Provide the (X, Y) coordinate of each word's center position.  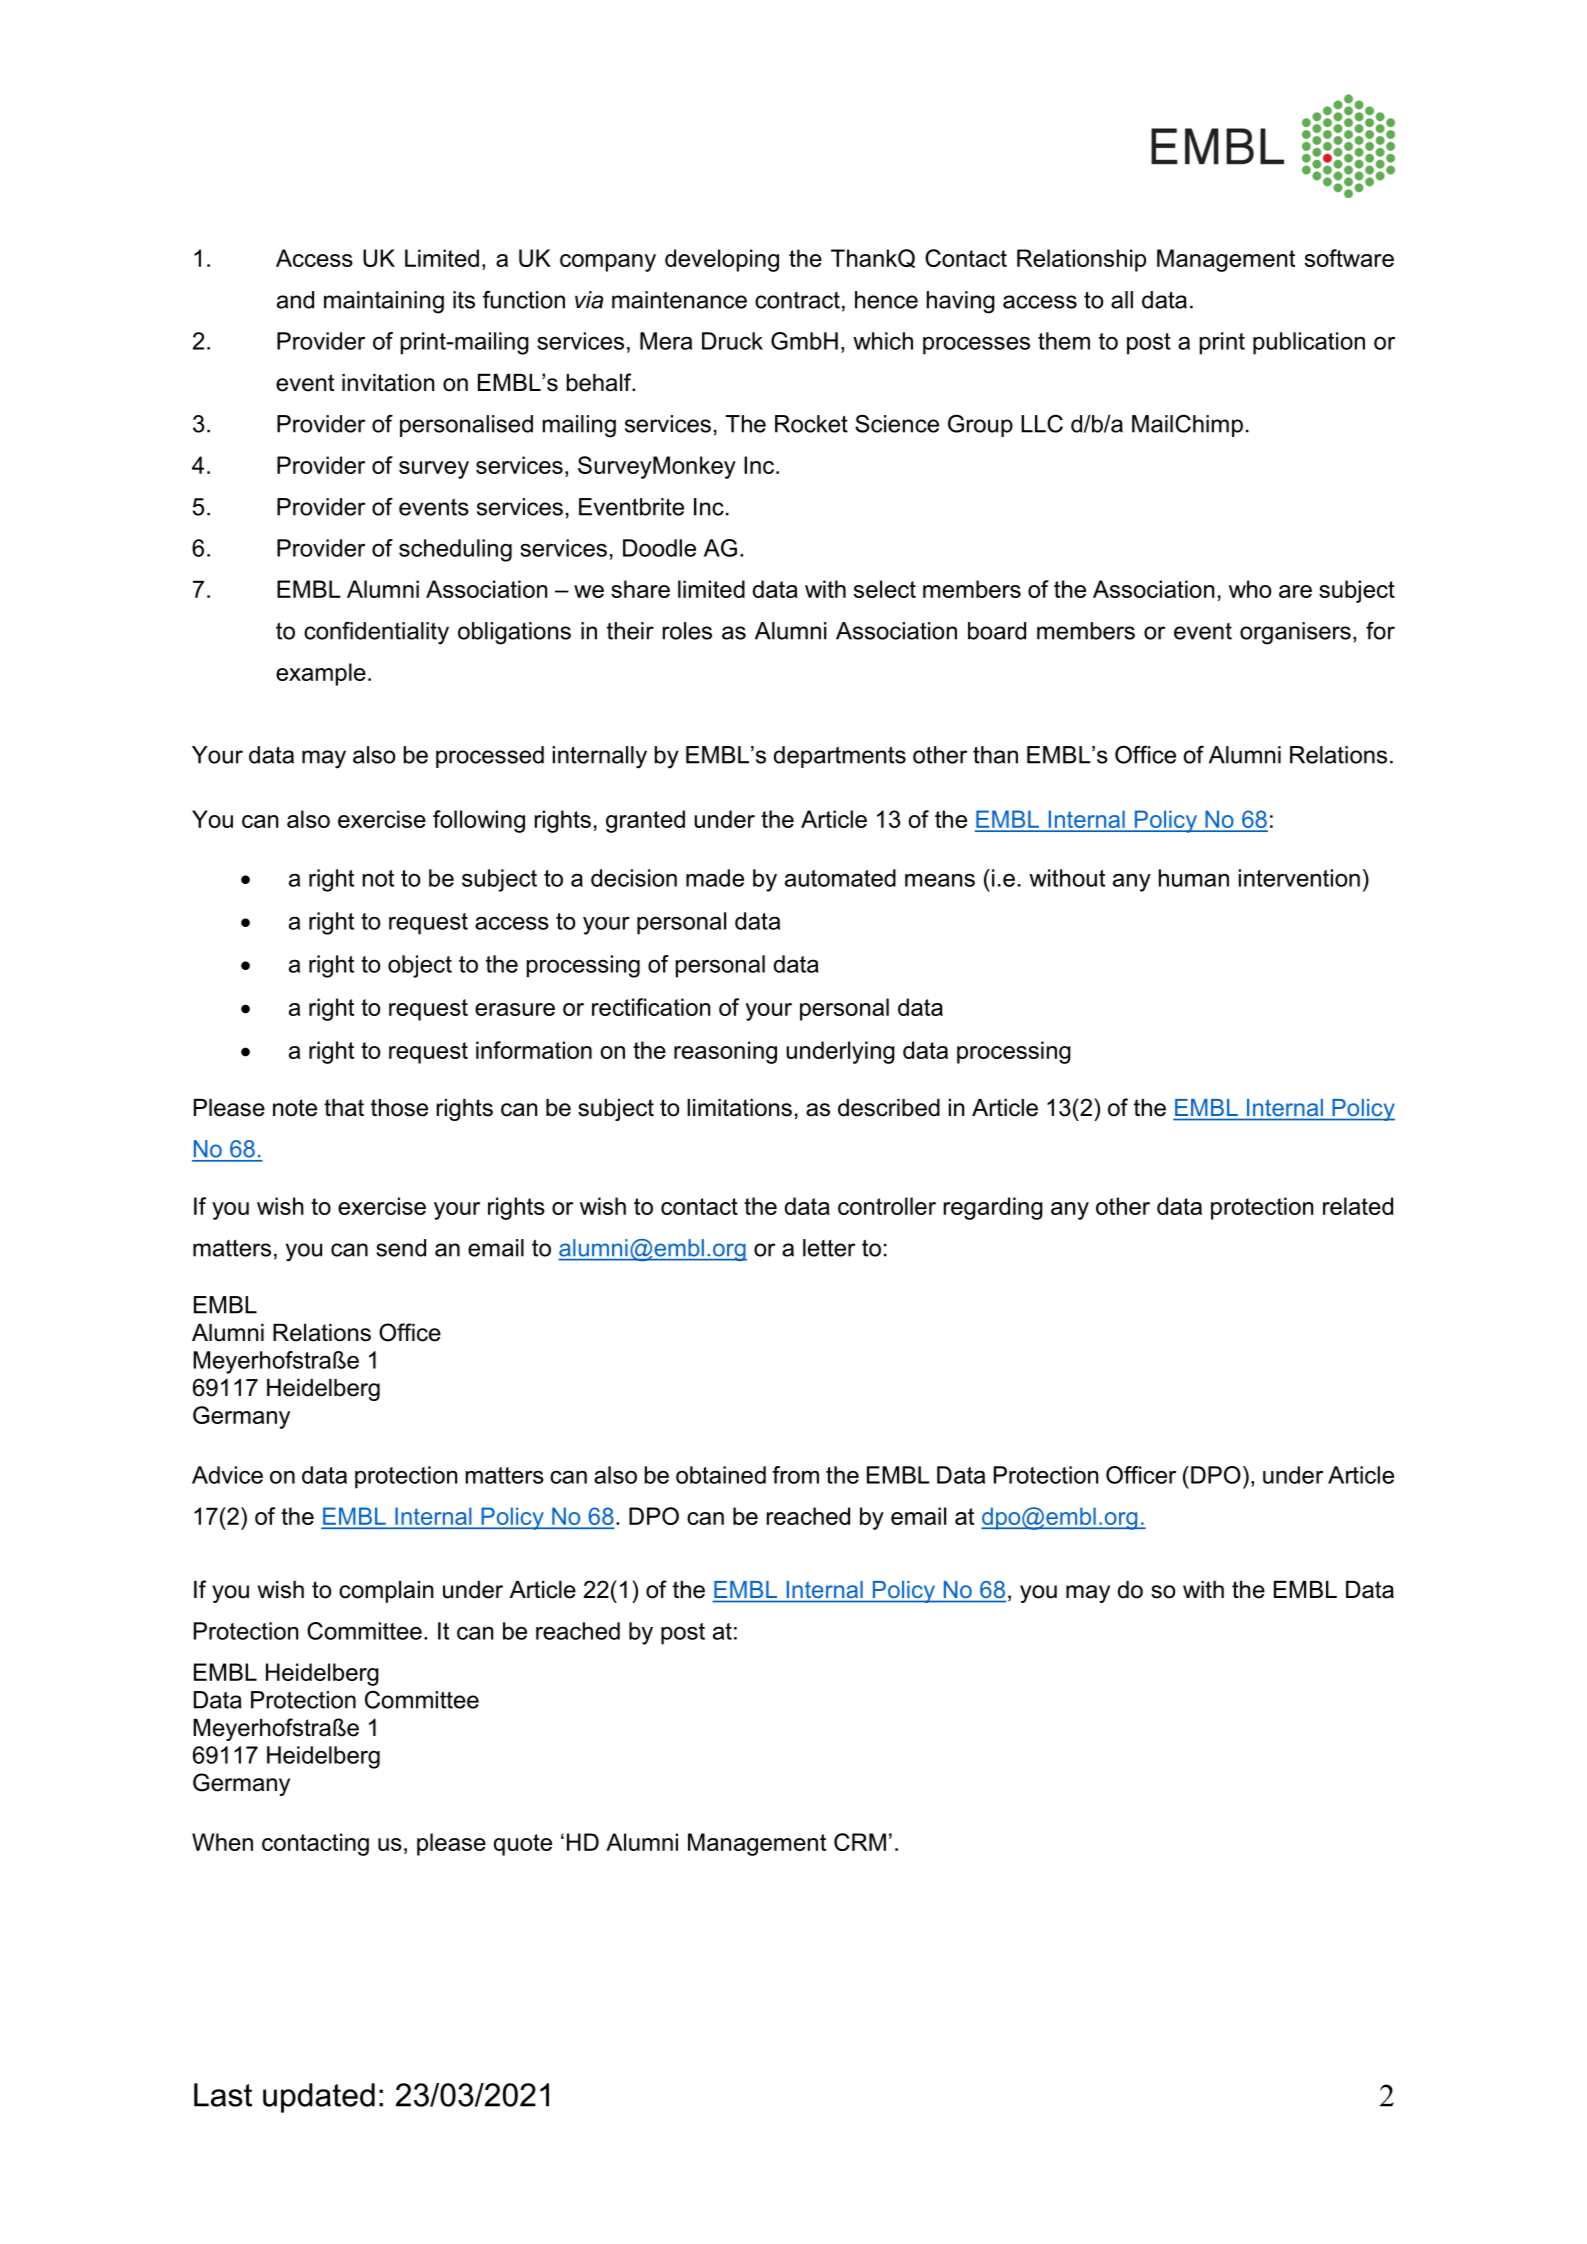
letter (829, 1248)
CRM (860, 1842)
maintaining (384, 302)
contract (797, 300)
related (1358, 1206)
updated (319, 2098)
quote (523, 1845)
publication (1309, 343)
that (344, 1108)
